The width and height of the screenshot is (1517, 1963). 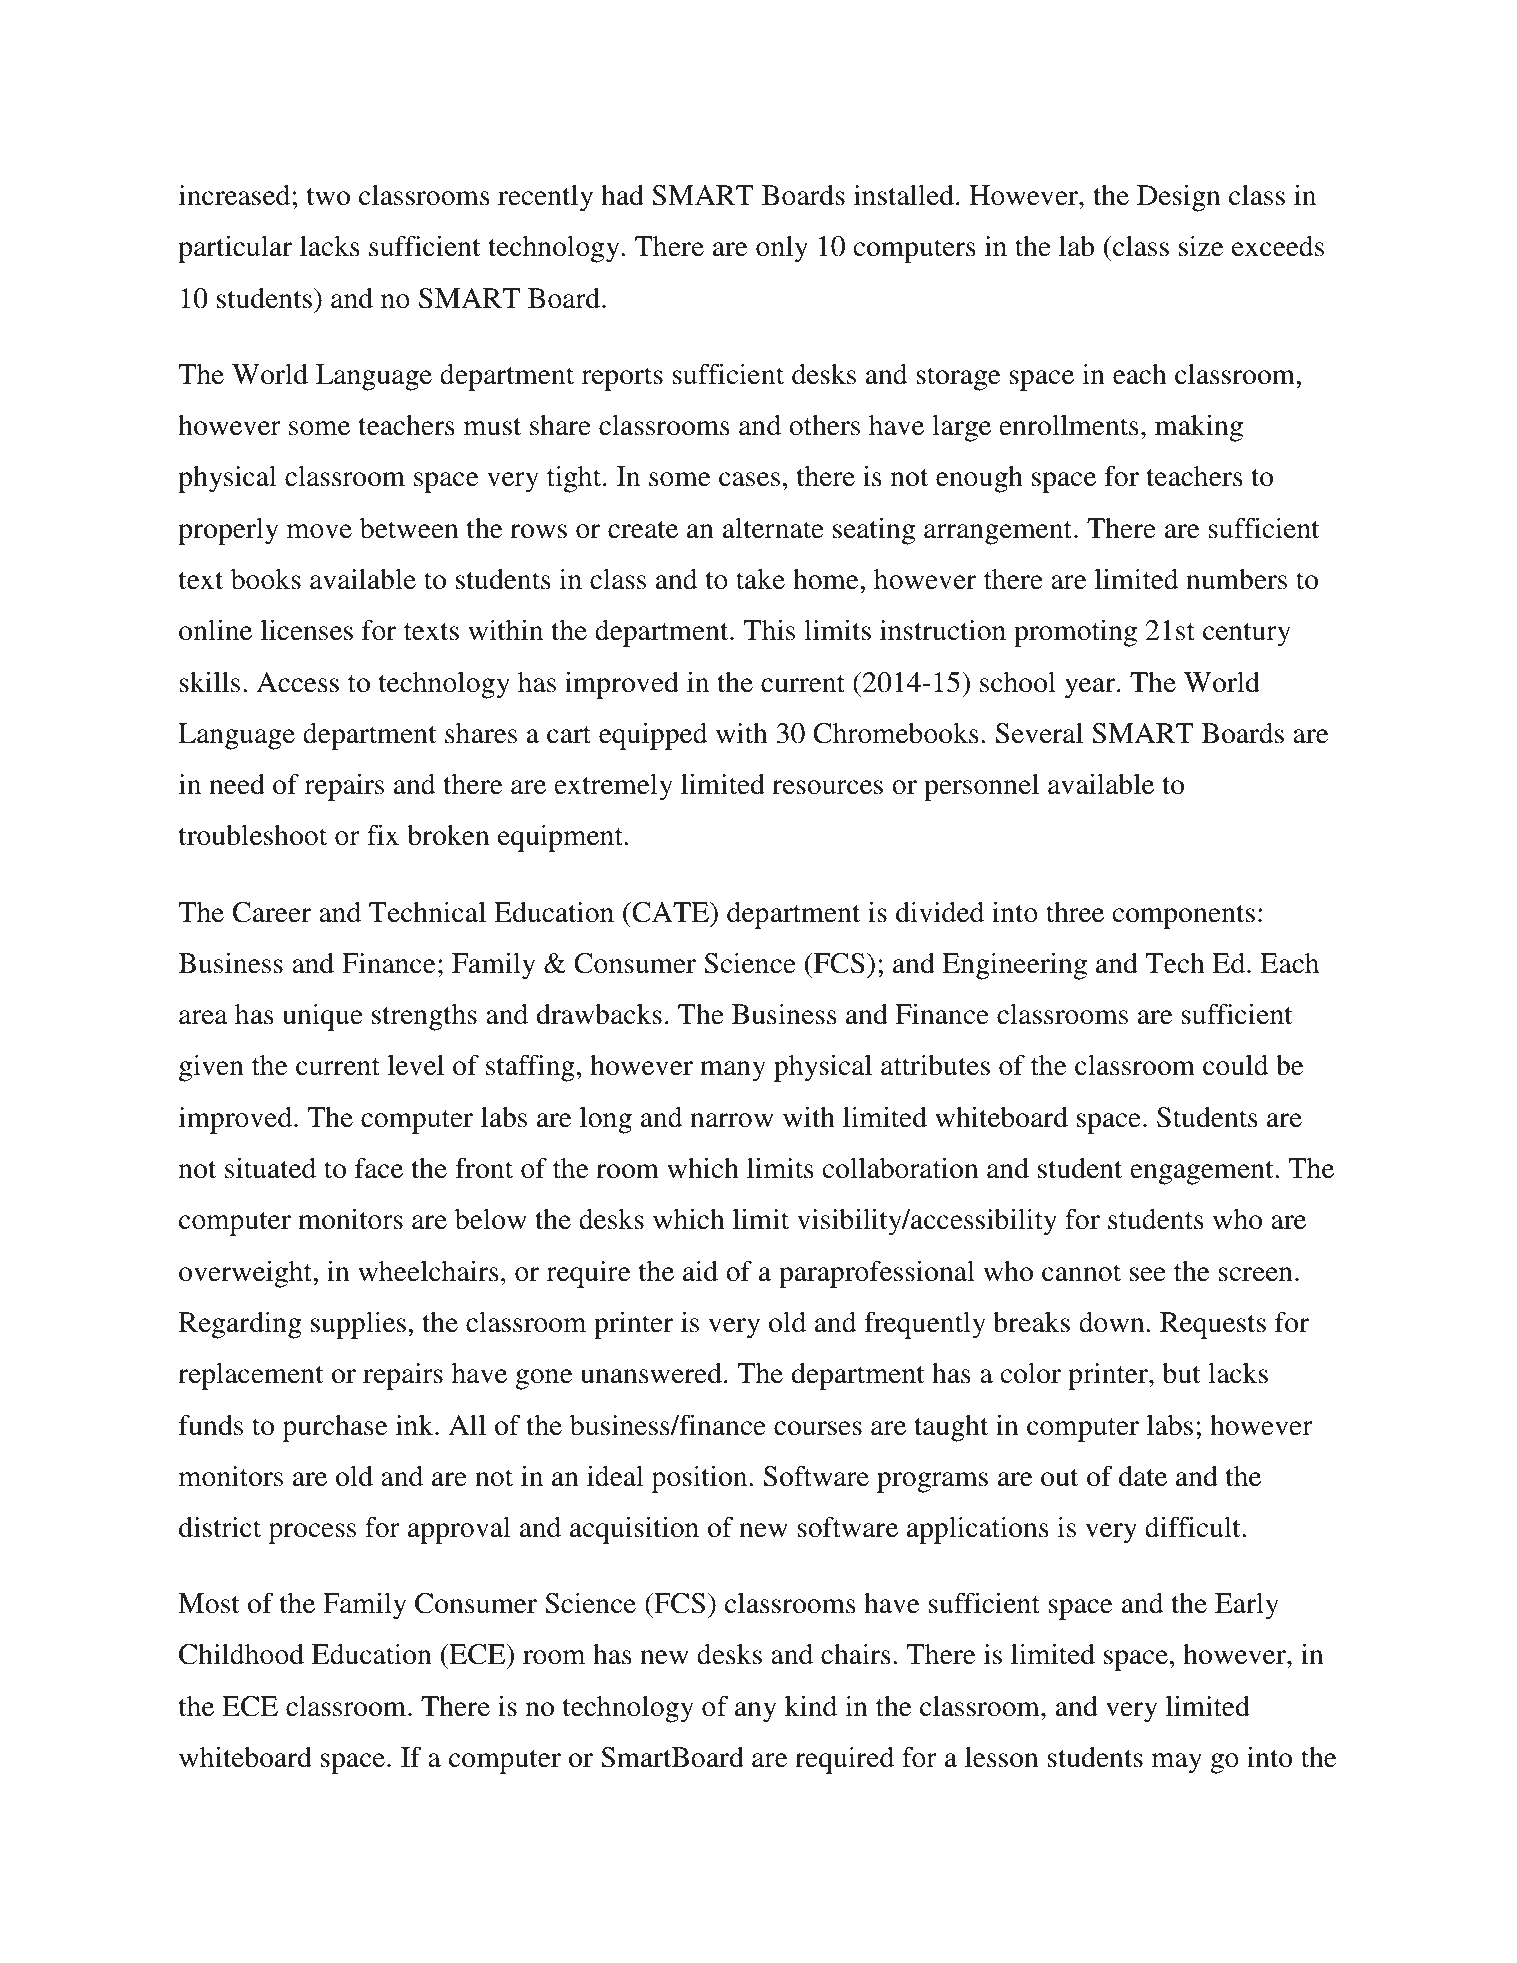 What do you see at coordinates (379, 1168) in the screenshot?
I see `face` at bounding box center [379, 1168].
